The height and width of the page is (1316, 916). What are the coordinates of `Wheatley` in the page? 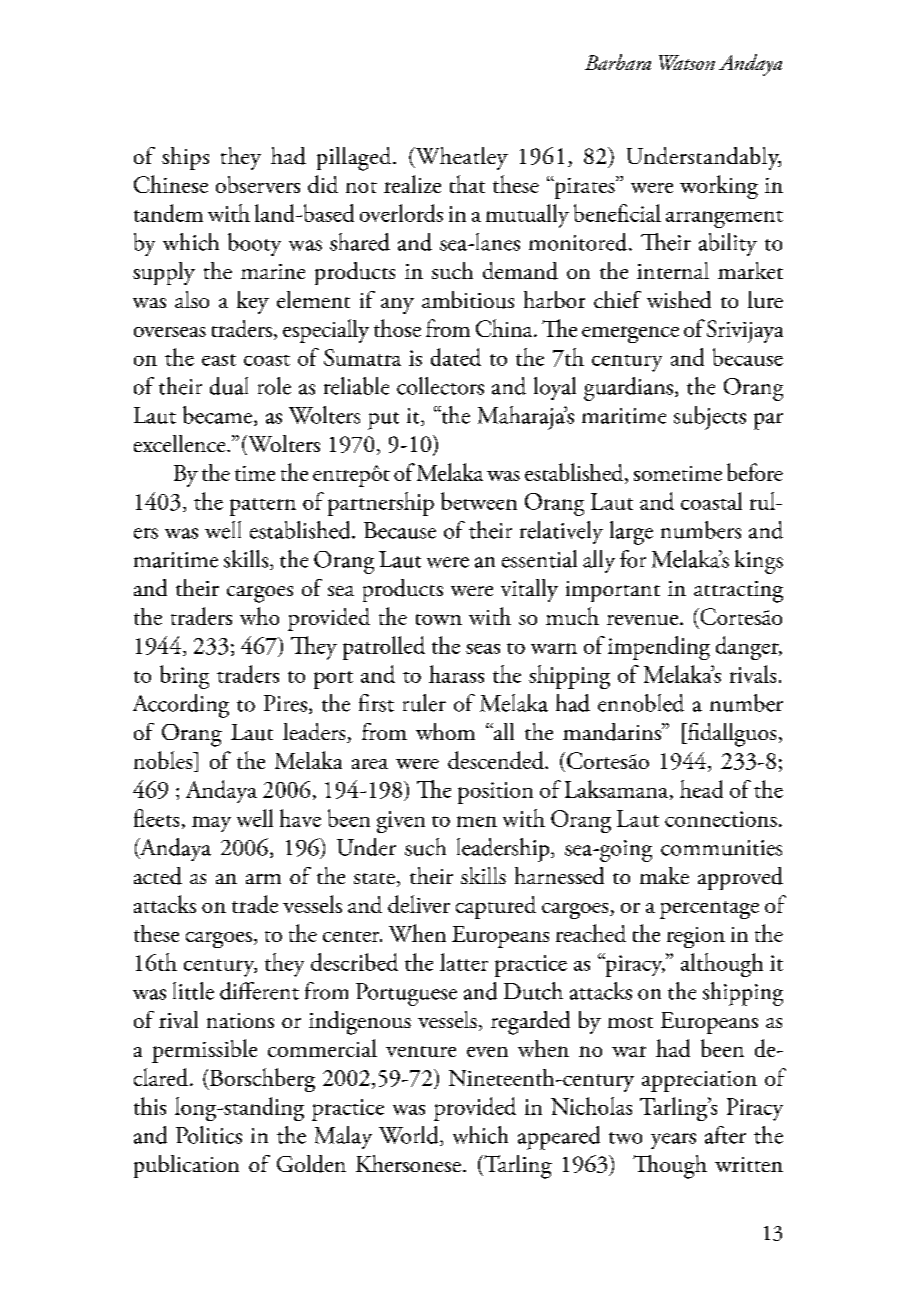 It's located at (460, 158).
